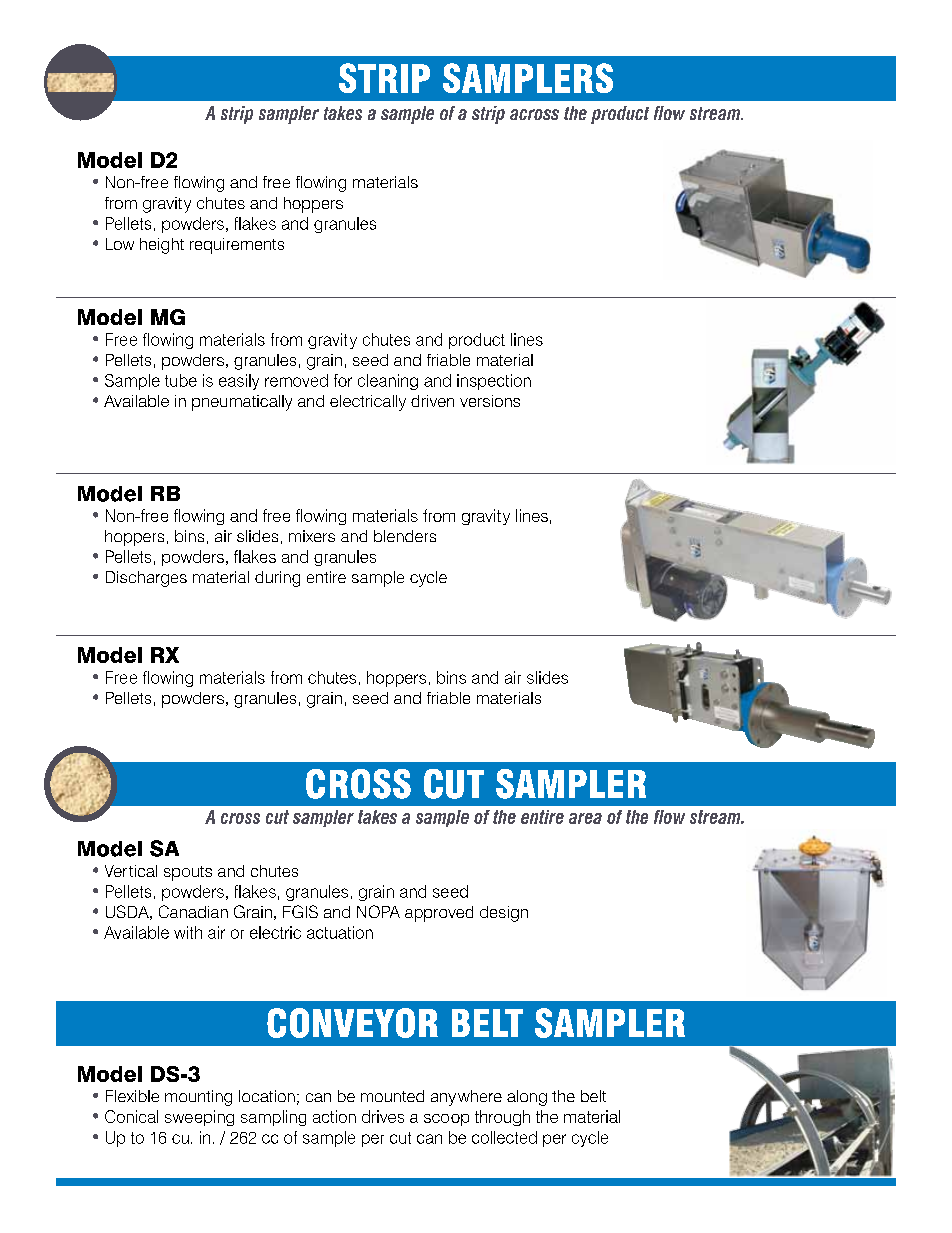  What do you see at coordinates (146, 579) in the document?
I see `Discharges` at bounding box center [146, 579].
